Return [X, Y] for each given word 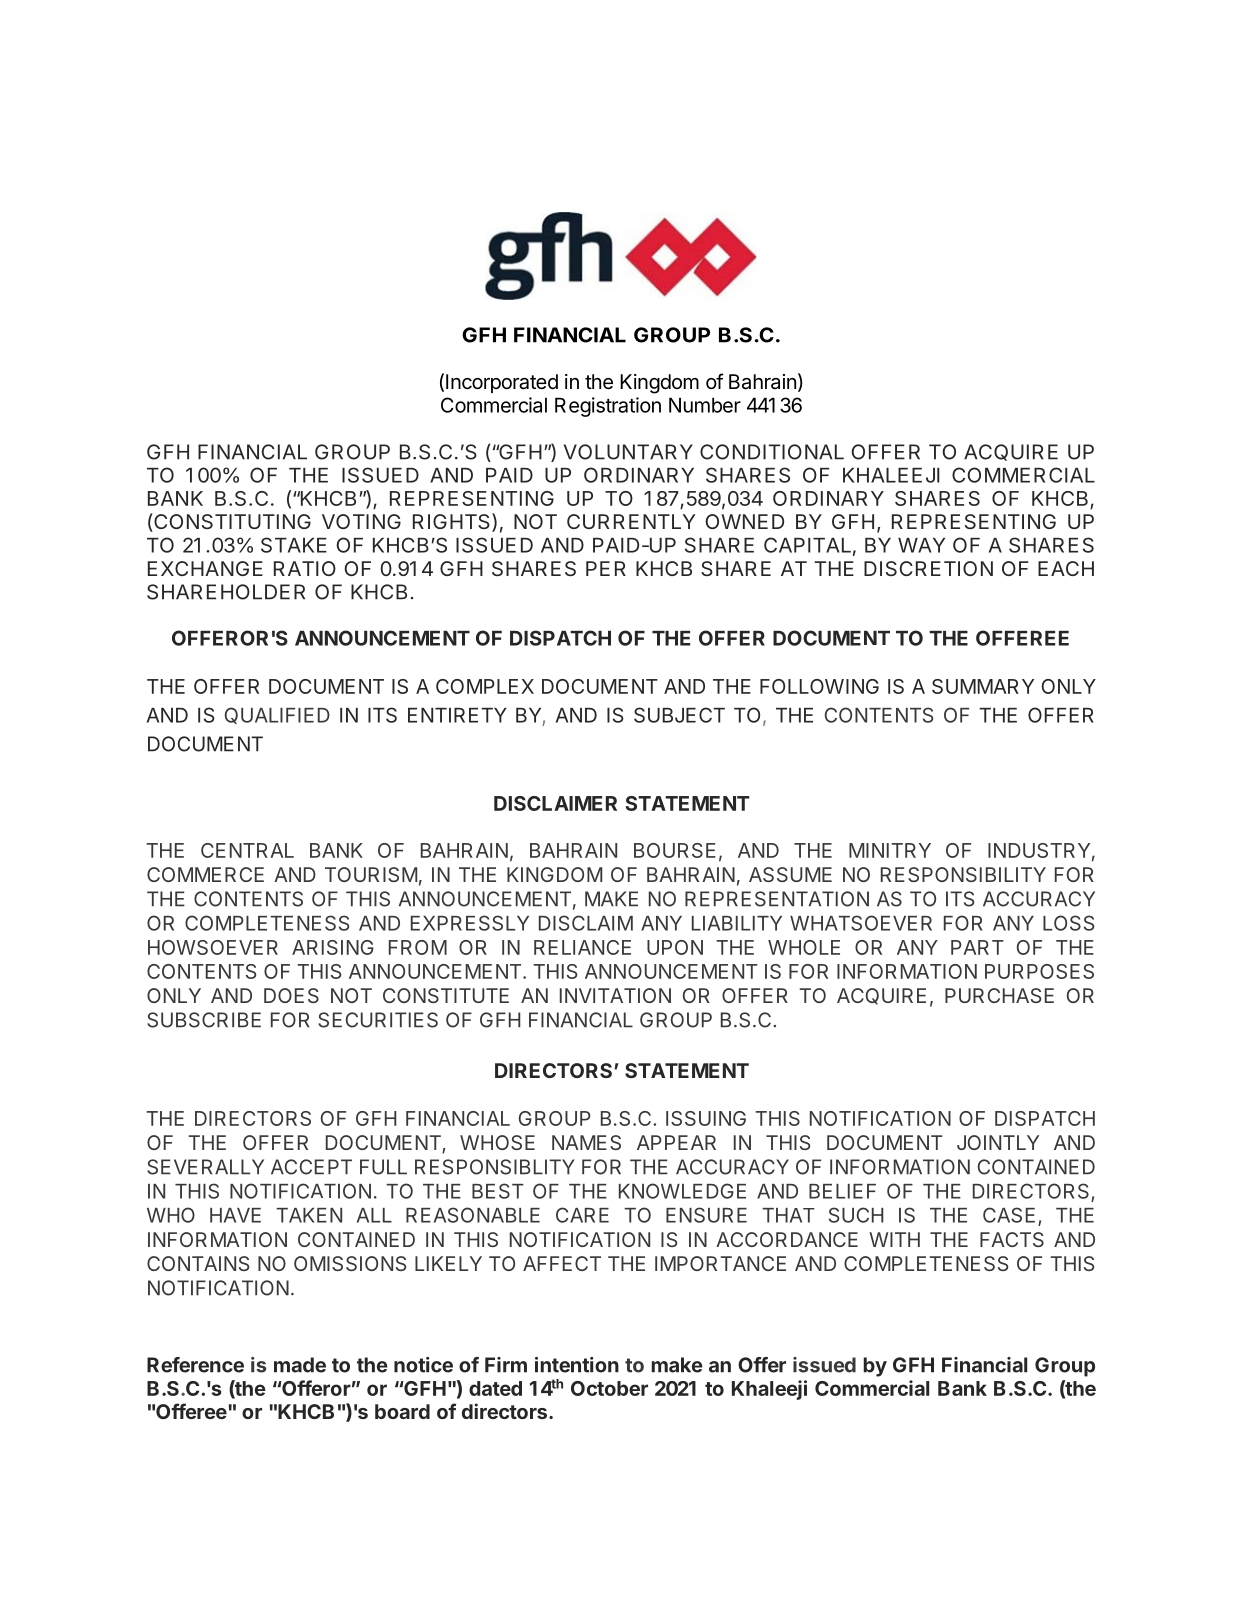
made [300, 1365]
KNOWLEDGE [682, 1191]
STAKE [294, 545]
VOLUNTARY [628, 452]
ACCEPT [311, 1167]
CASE [1009, 1215]
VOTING [361, 521]
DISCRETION [928, 568]
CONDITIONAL [772, 452]
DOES [291, 995]
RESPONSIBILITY [963, 874]
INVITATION [615, 995]
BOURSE [675, 850]
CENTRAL [247, 850]
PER [606, 568]
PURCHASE [999, 995]
